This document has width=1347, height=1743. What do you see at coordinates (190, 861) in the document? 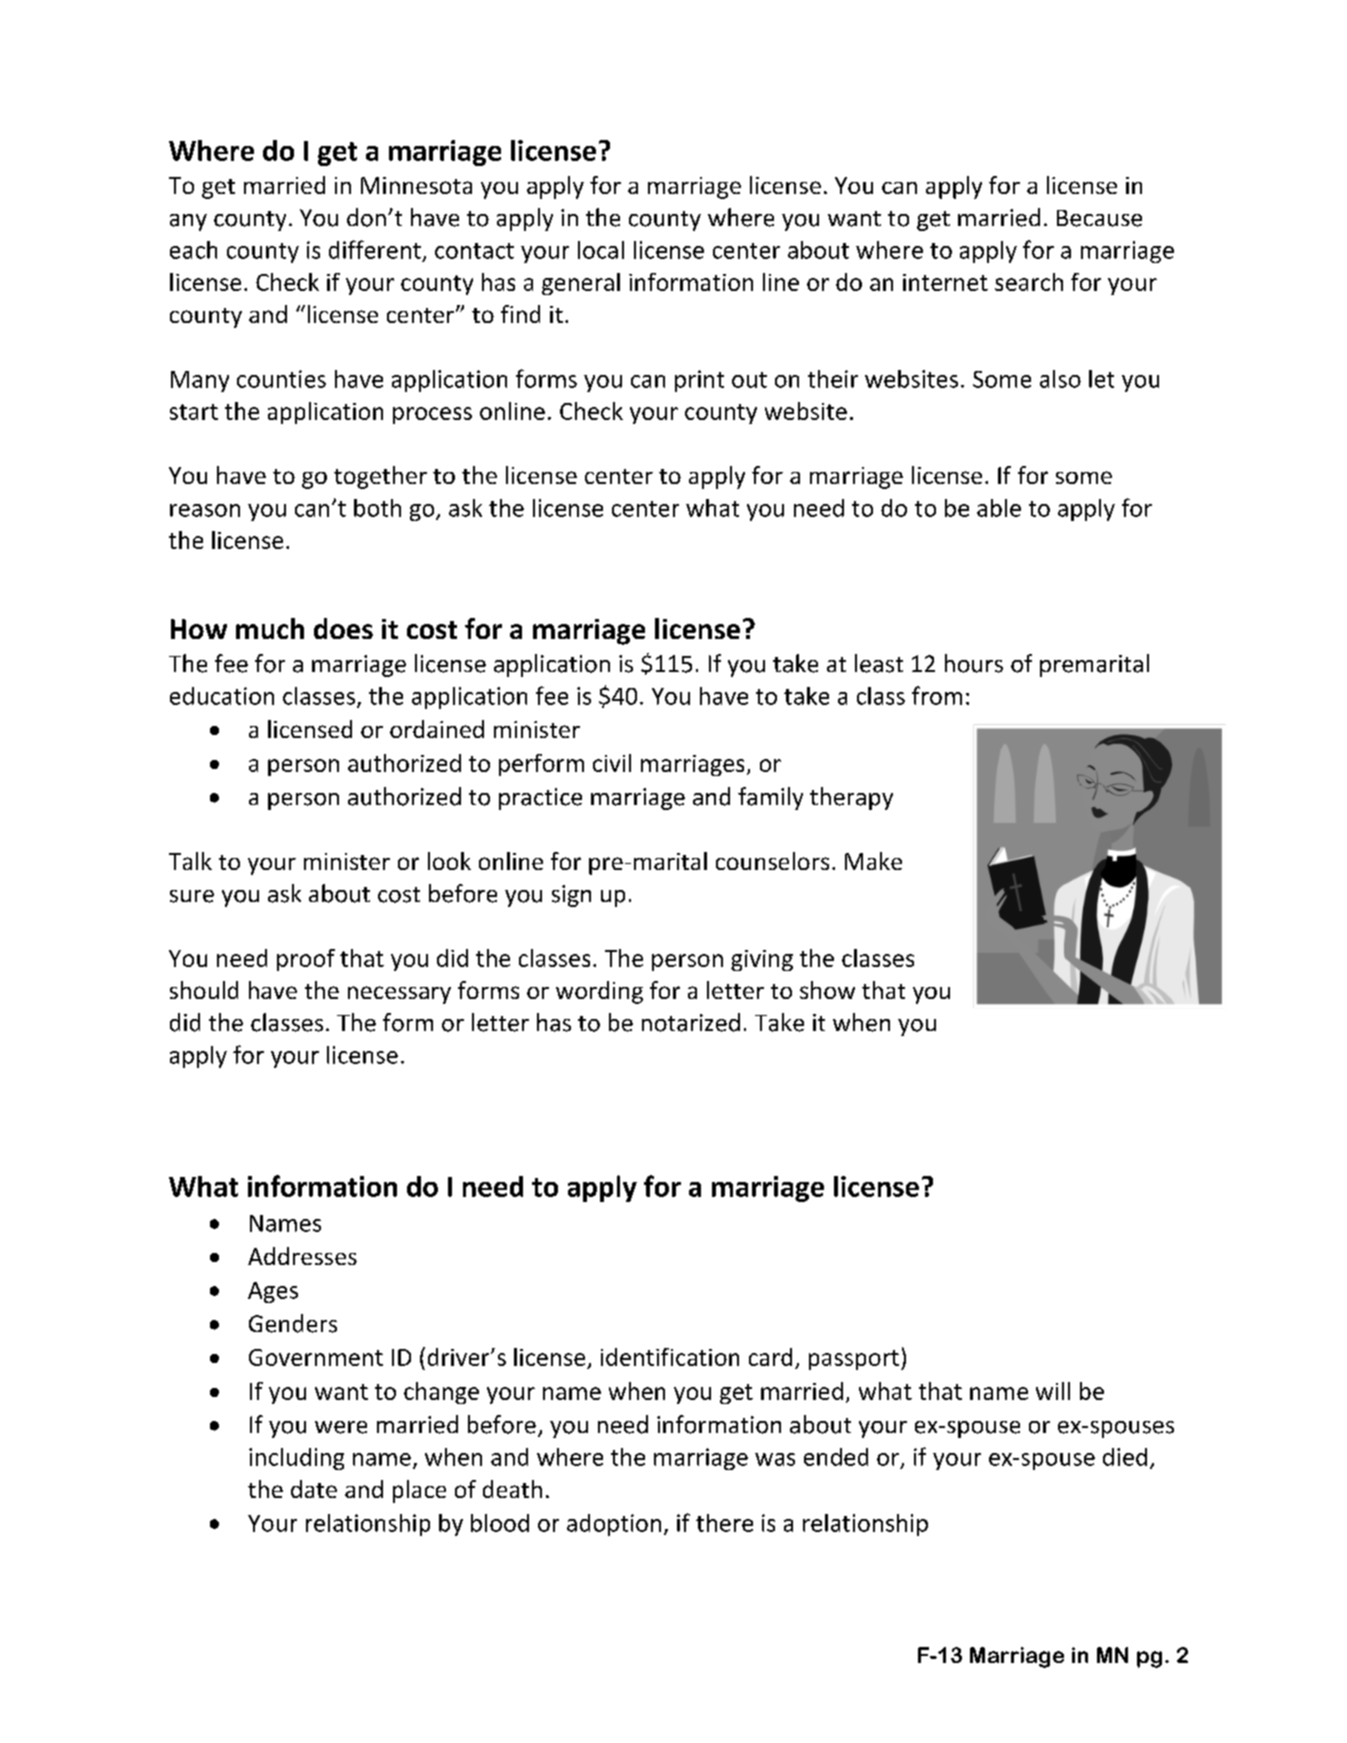
I see `Talk` at bounding box center [190, 861].
